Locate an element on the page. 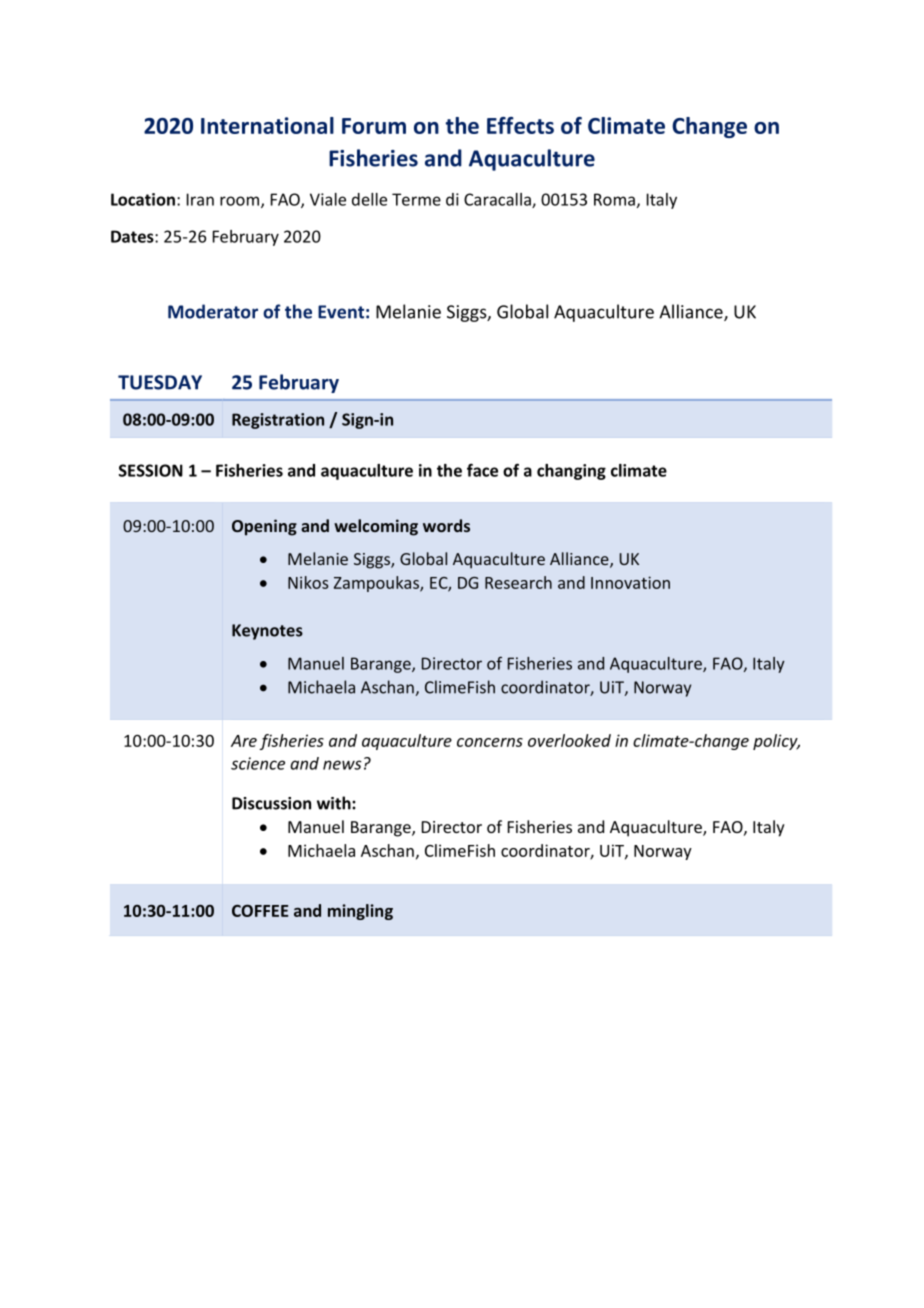  words is located at coordinates (446, 525).
